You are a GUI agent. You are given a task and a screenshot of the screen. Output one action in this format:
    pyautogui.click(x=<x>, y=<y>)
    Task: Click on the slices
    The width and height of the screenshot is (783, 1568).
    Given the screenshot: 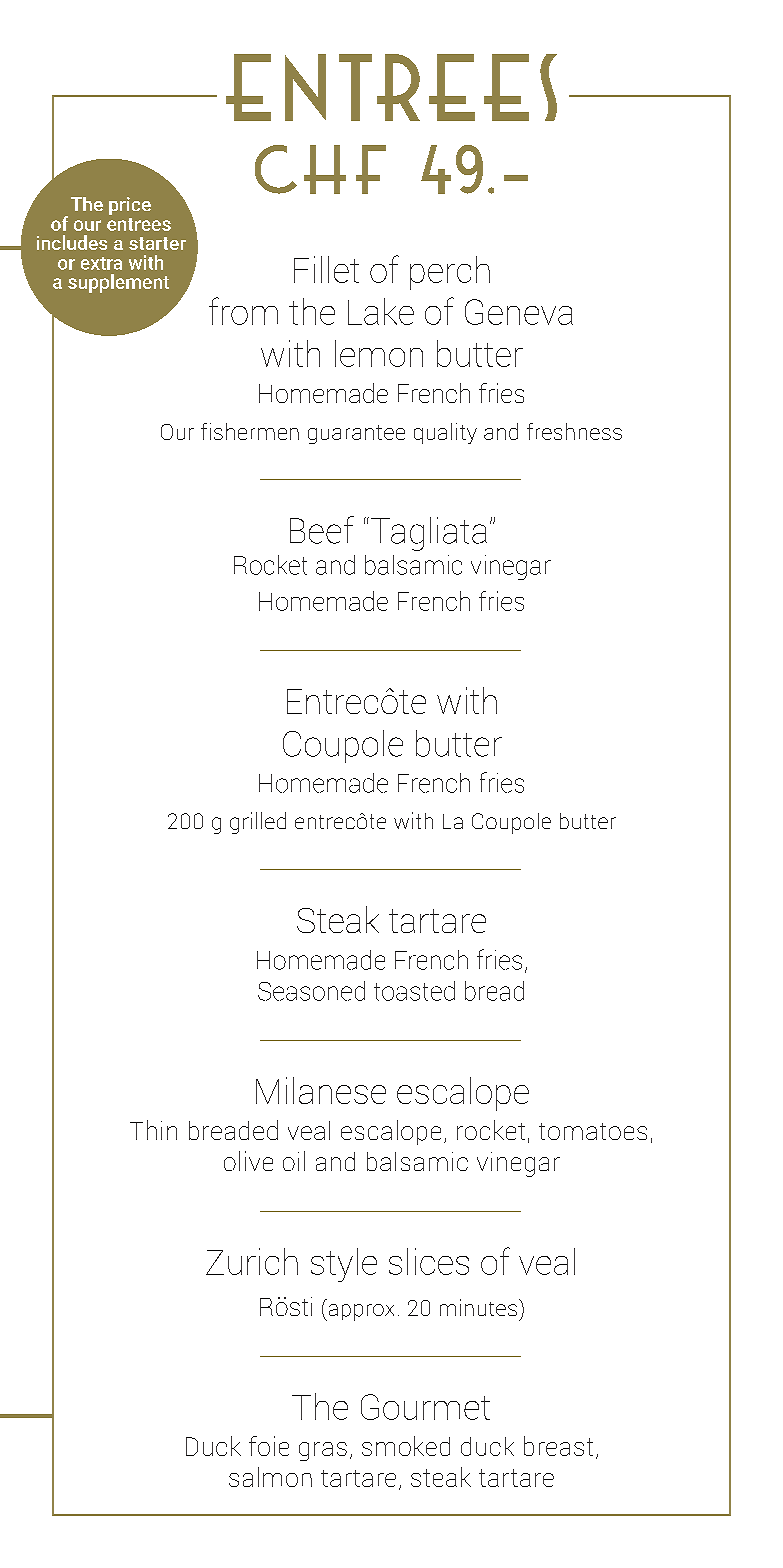 What is the action you would take?
    pyautogui.click(x=429, y=1261)
